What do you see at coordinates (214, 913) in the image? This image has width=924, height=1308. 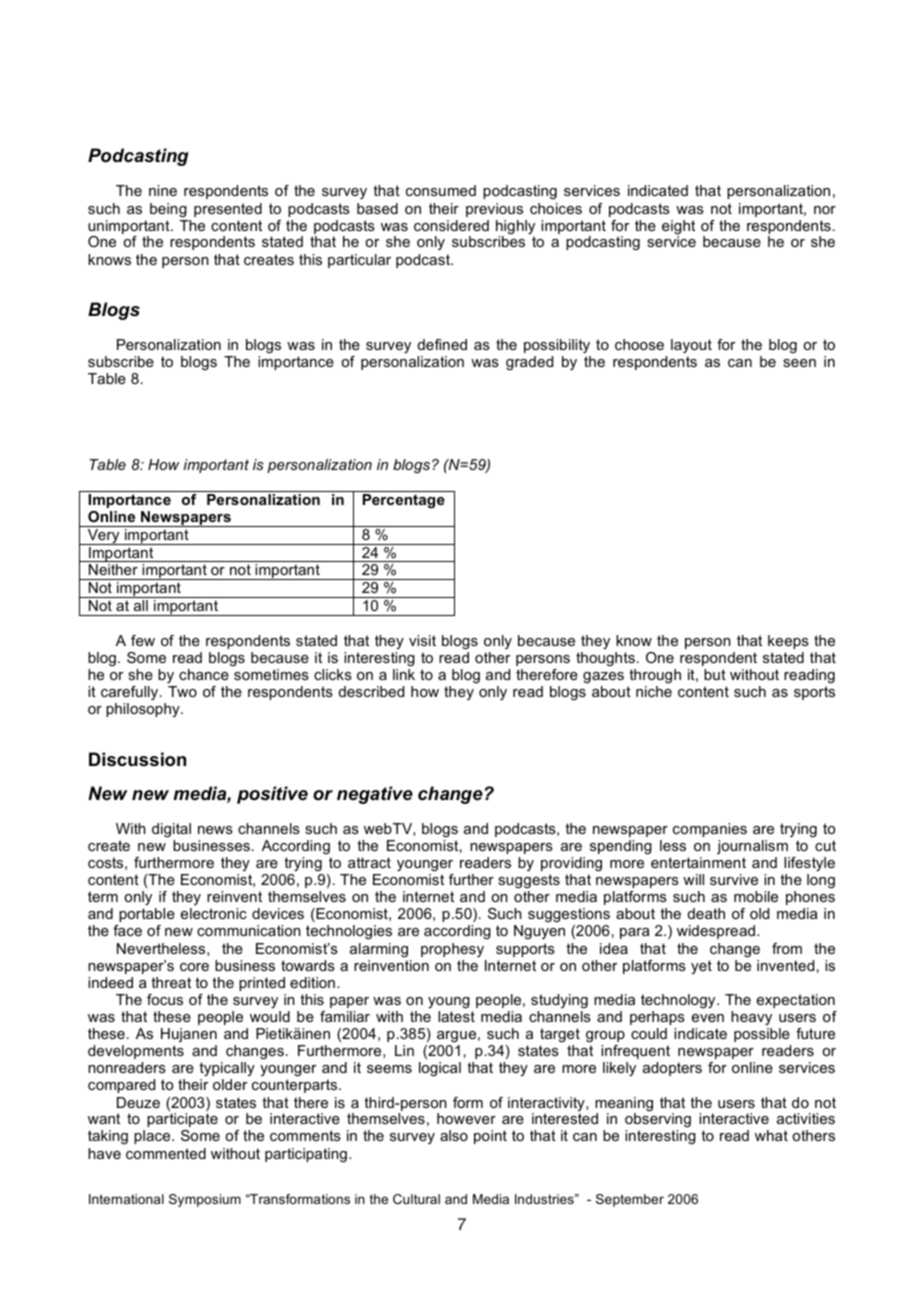 I see `electronic` at bounding box center [214, 913].
